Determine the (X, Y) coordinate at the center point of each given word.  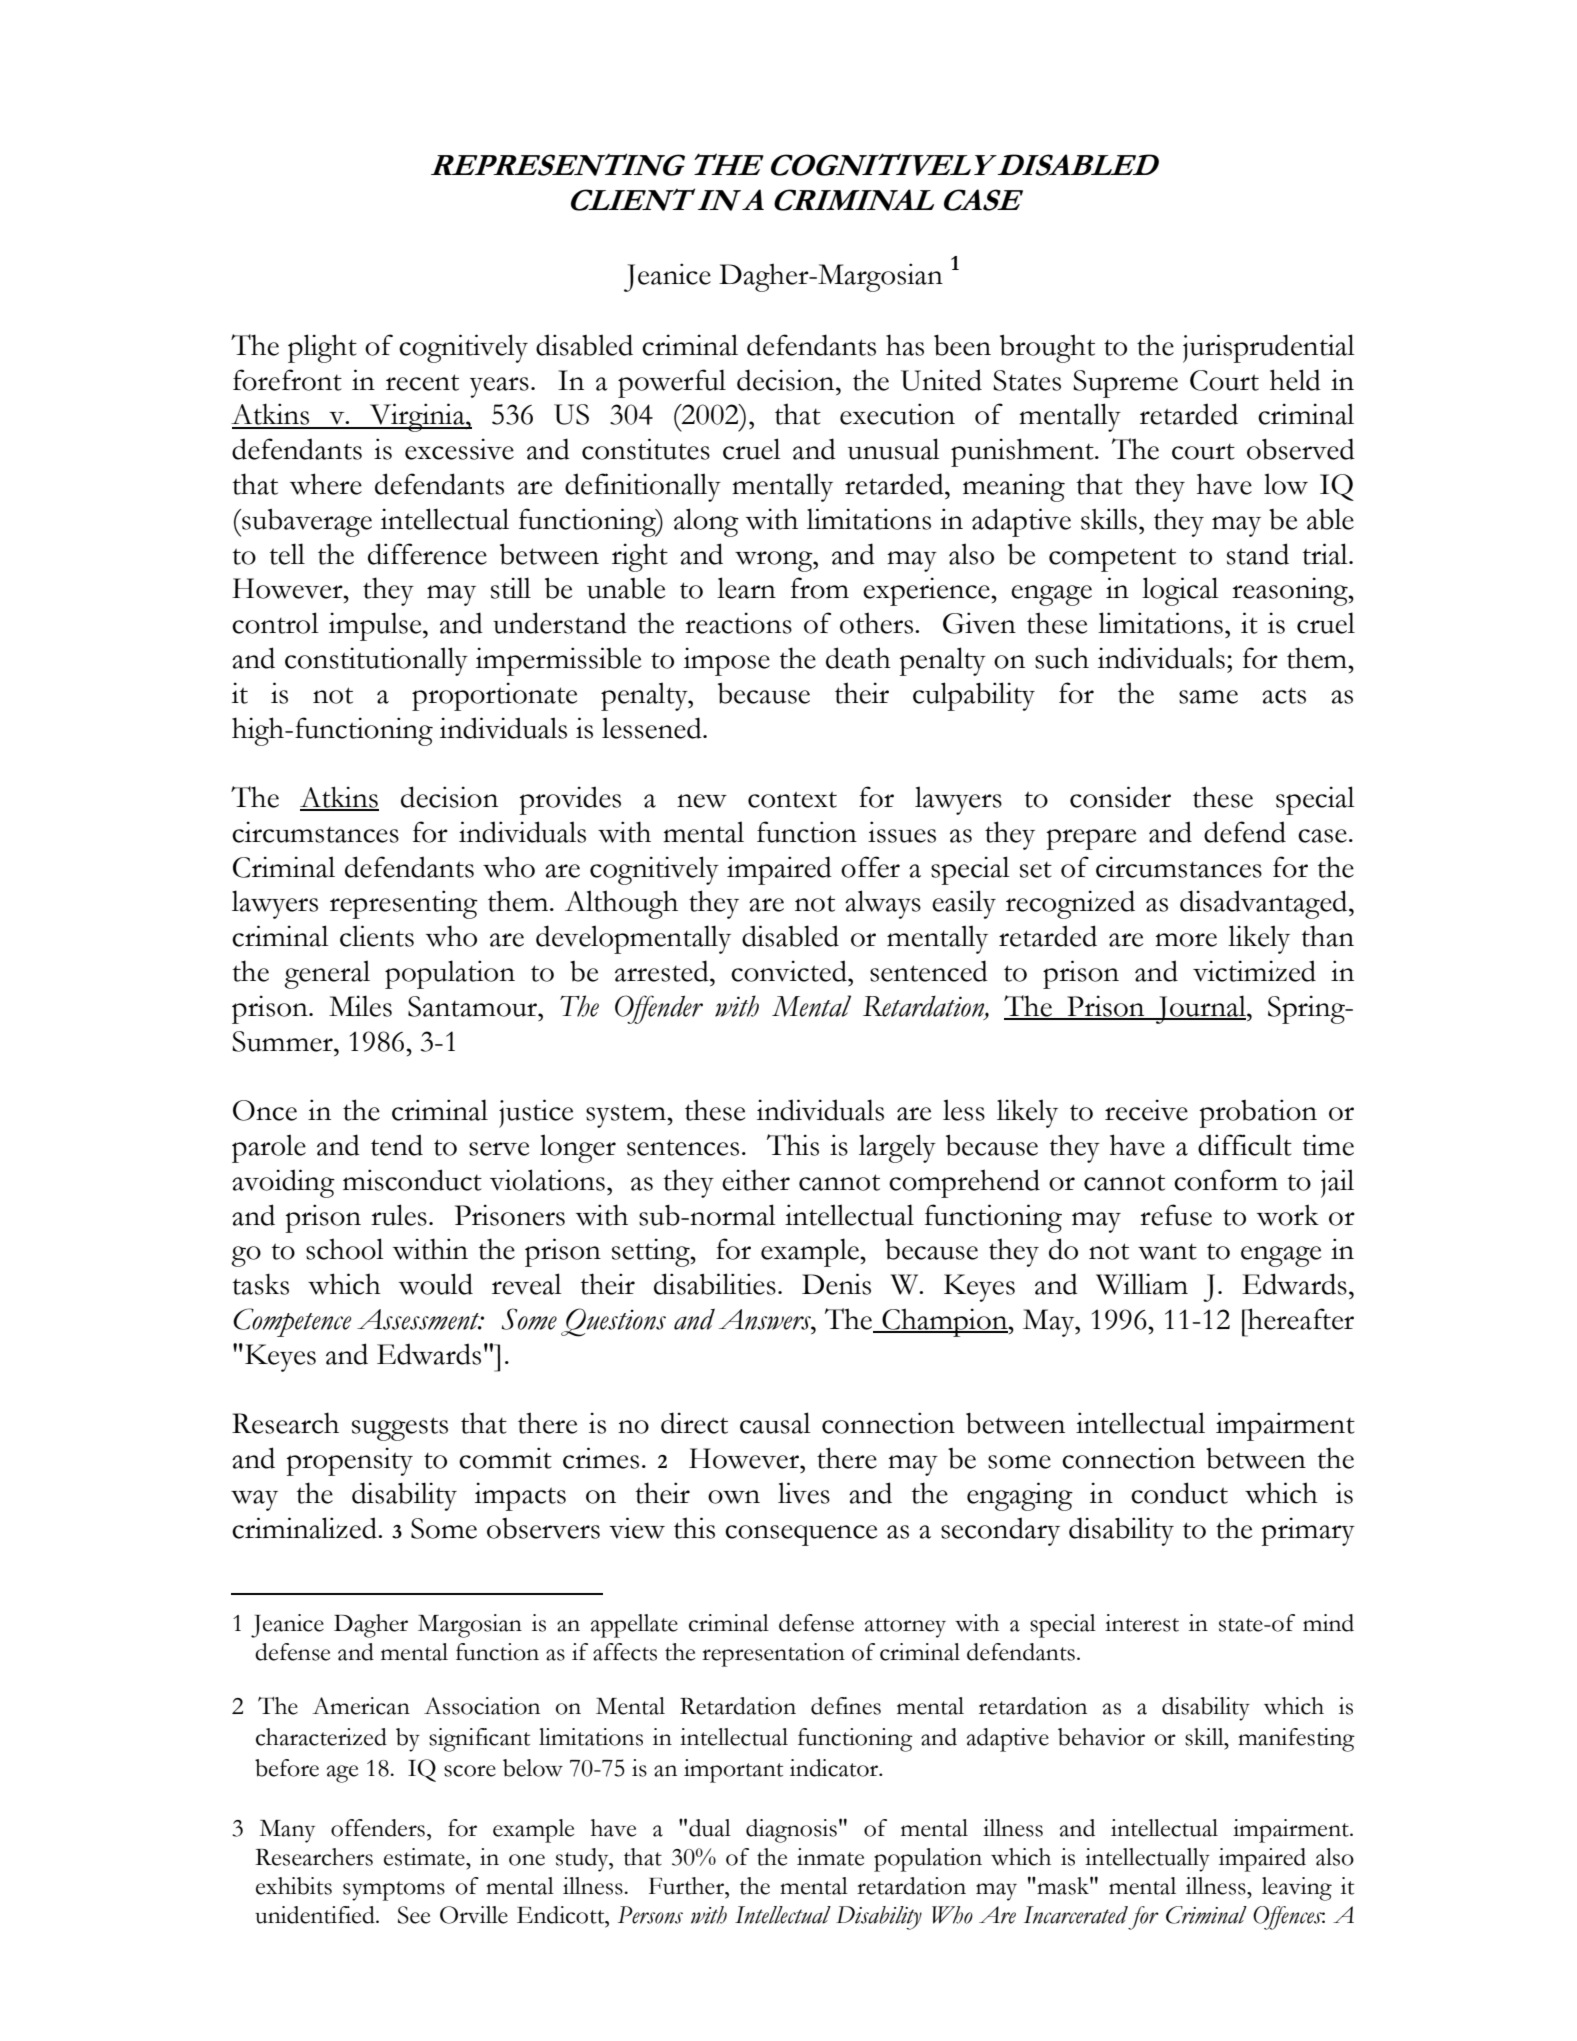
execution (897, 414)
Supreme (1125, 384)
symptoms (394, 1891)
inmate (830, 1857)
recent (422, 382)
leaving (1297, 1889)
